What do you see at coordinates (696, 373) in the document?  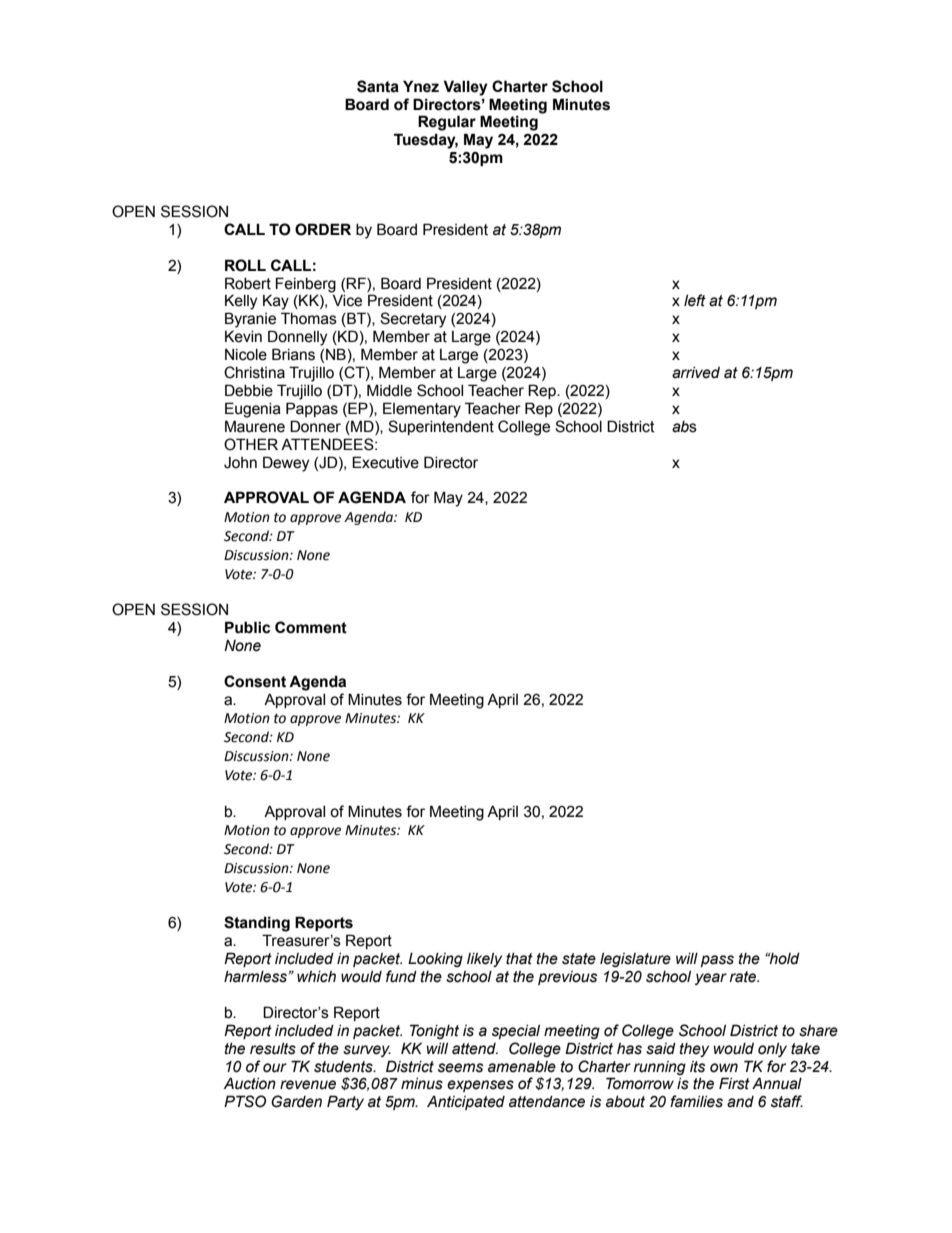 I see `arrived` at bounding box center [696, 373].
